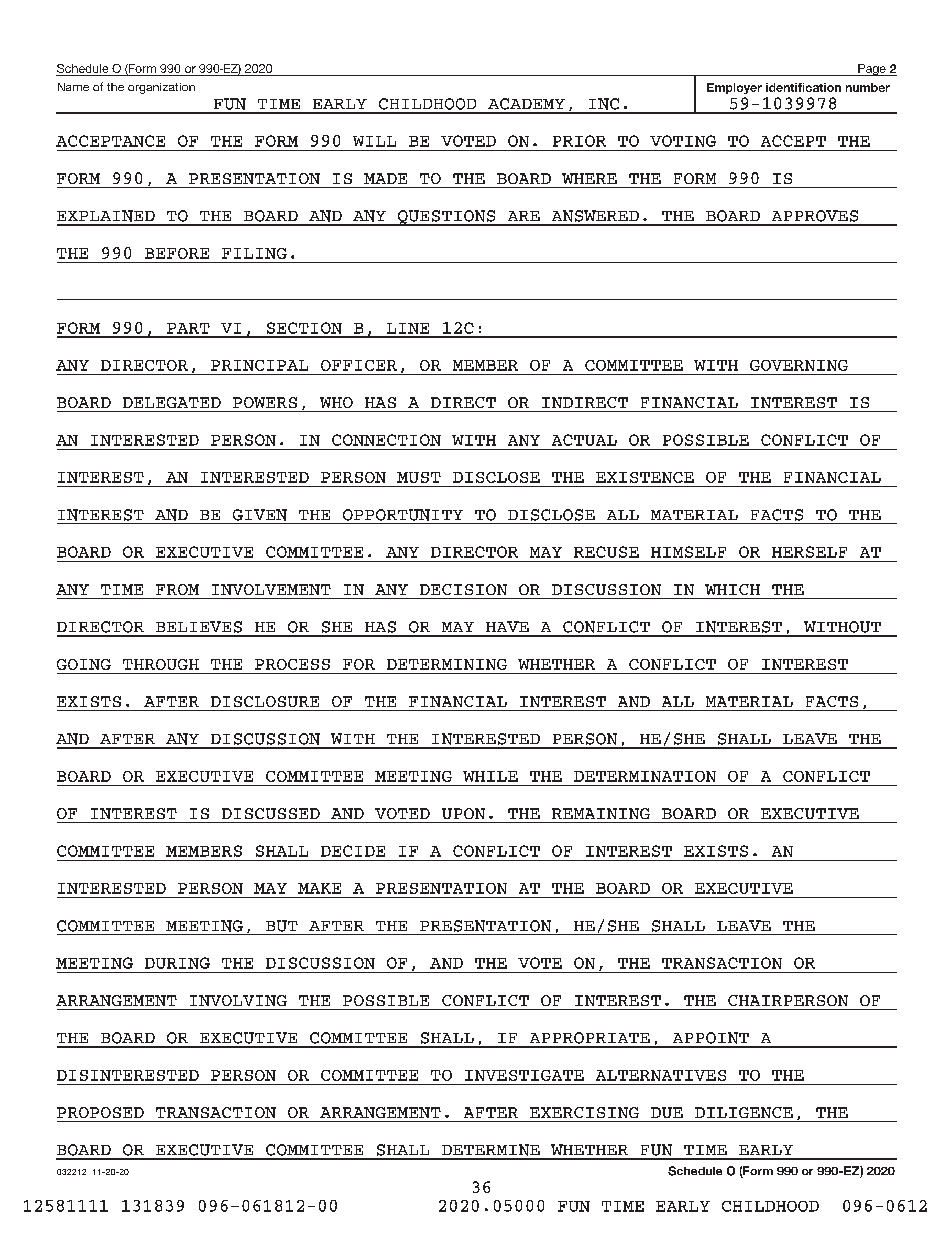 This image has height=1233, width=952. Describe the element at coordinates (100, 1112) in the image. I see `PROPOSED` at that location.
